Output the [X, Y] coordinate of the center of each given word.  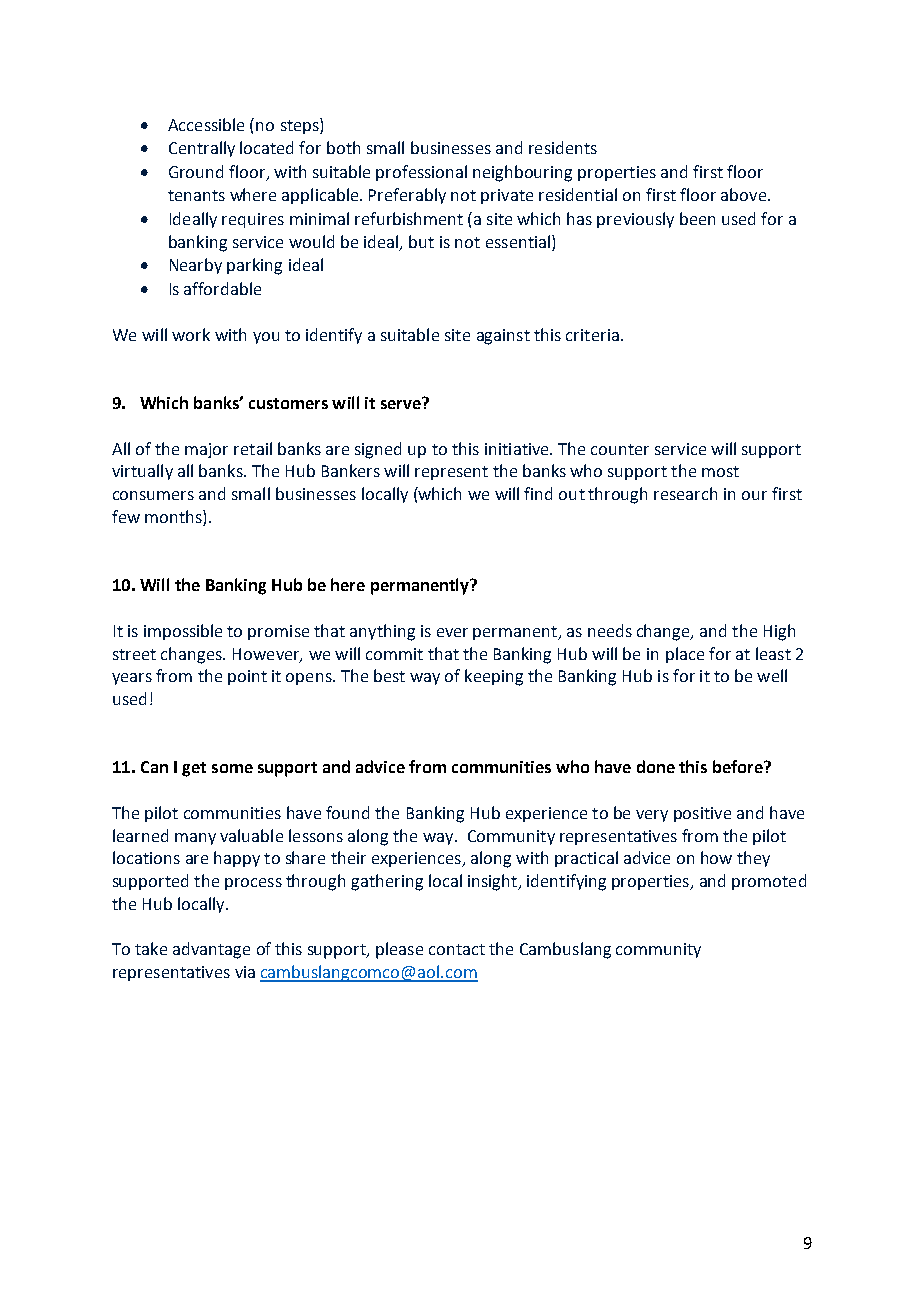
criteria [592, 335]
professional [421, 173]
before [739, 766]
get [194, 769]
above [743, 194]
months [174, 516]
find [538, 493]
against [503, 337]
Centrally [202, 149]
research [685, 493]
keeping [494, 677]
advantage [211, 950]
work [191, 334]
